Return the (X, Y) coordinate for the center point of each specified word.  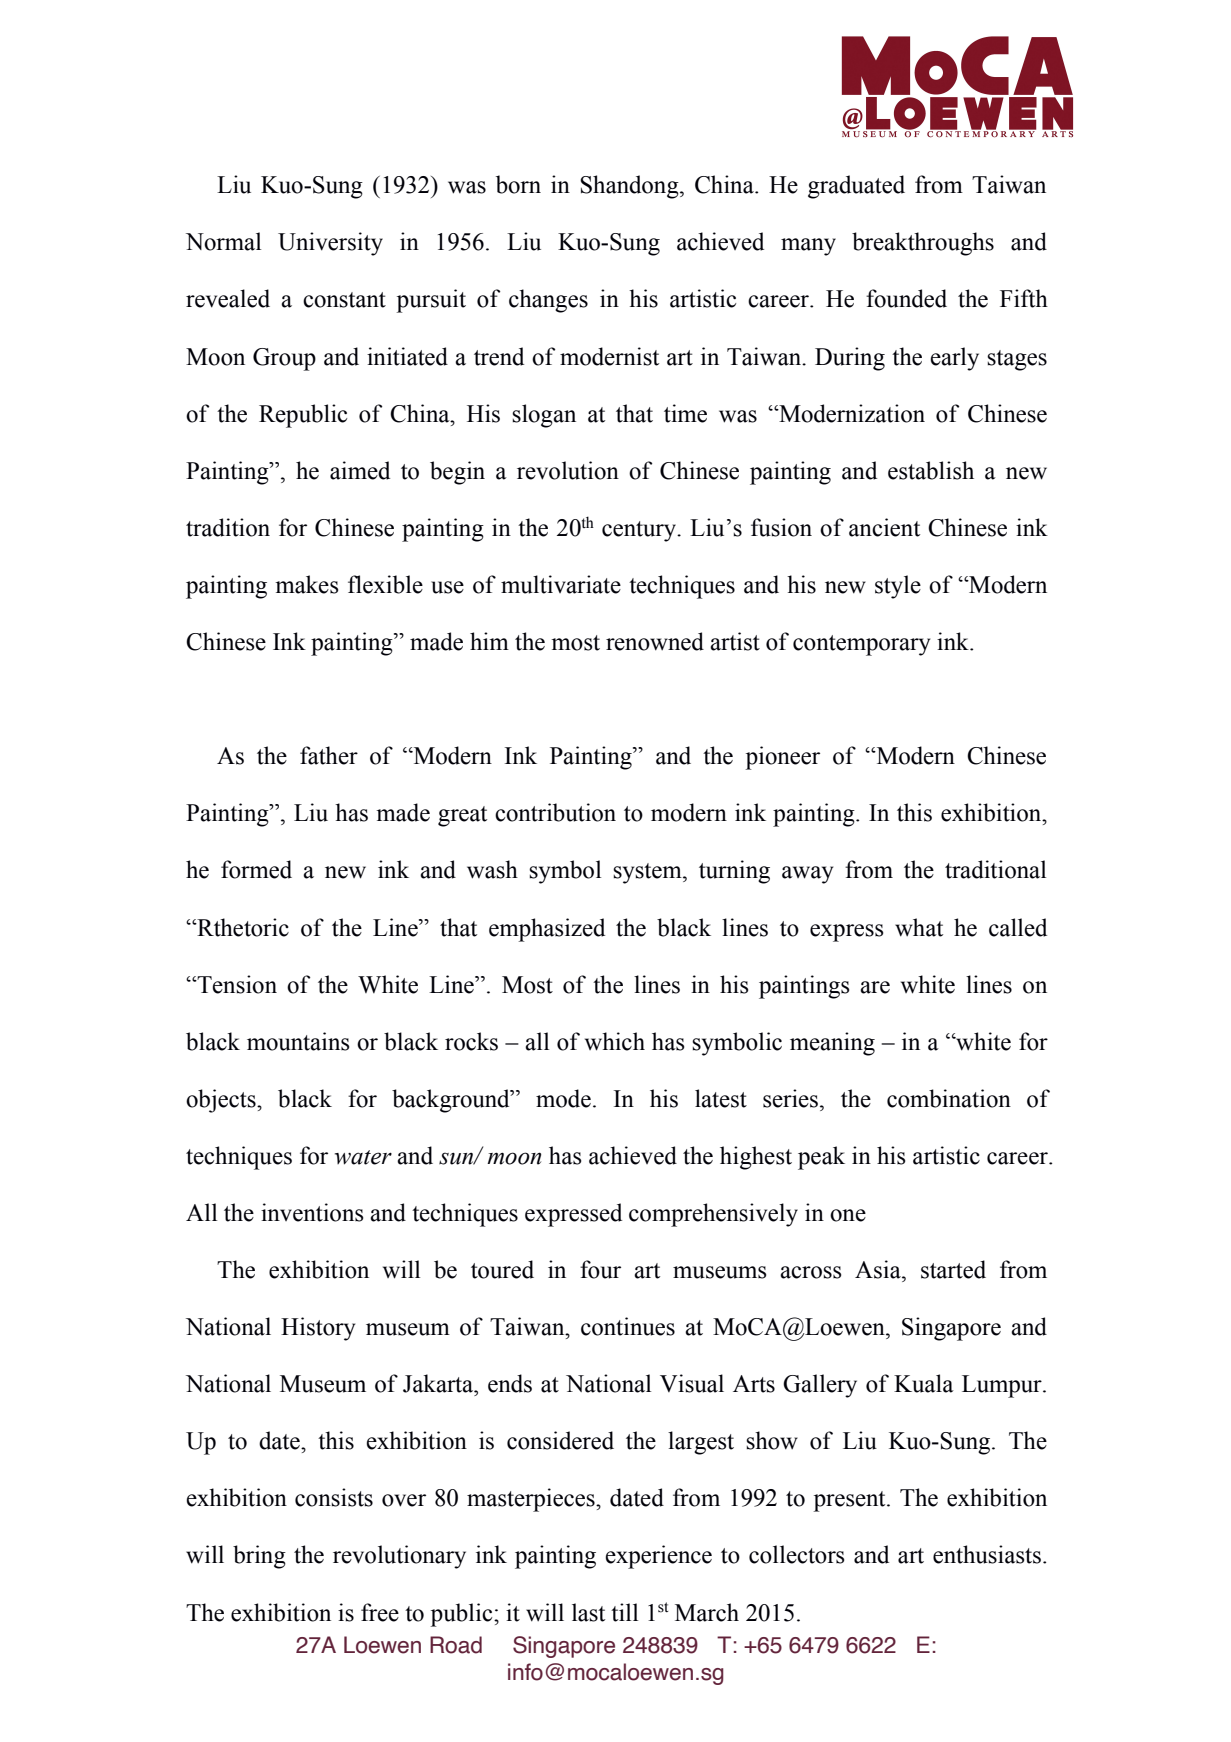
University (330, 244)
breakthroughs (923, 244)
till (624, 1612)
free (380, 1612)
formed (256, 869)
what (919, 927)
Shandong (630, 187)
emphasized (547, 930)
